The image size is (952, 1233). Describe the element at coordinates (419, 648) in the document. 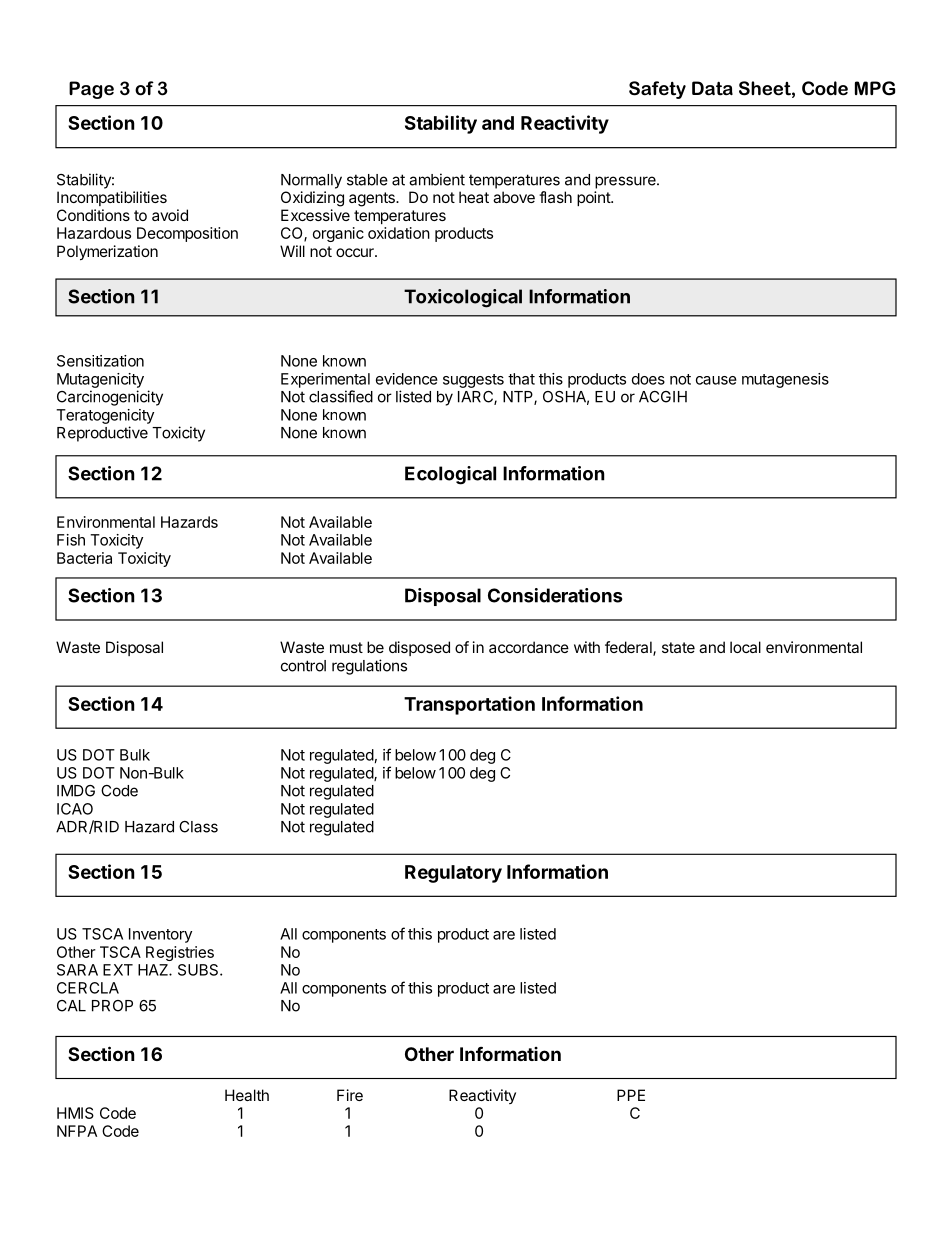

I see `disposed` at that location.
